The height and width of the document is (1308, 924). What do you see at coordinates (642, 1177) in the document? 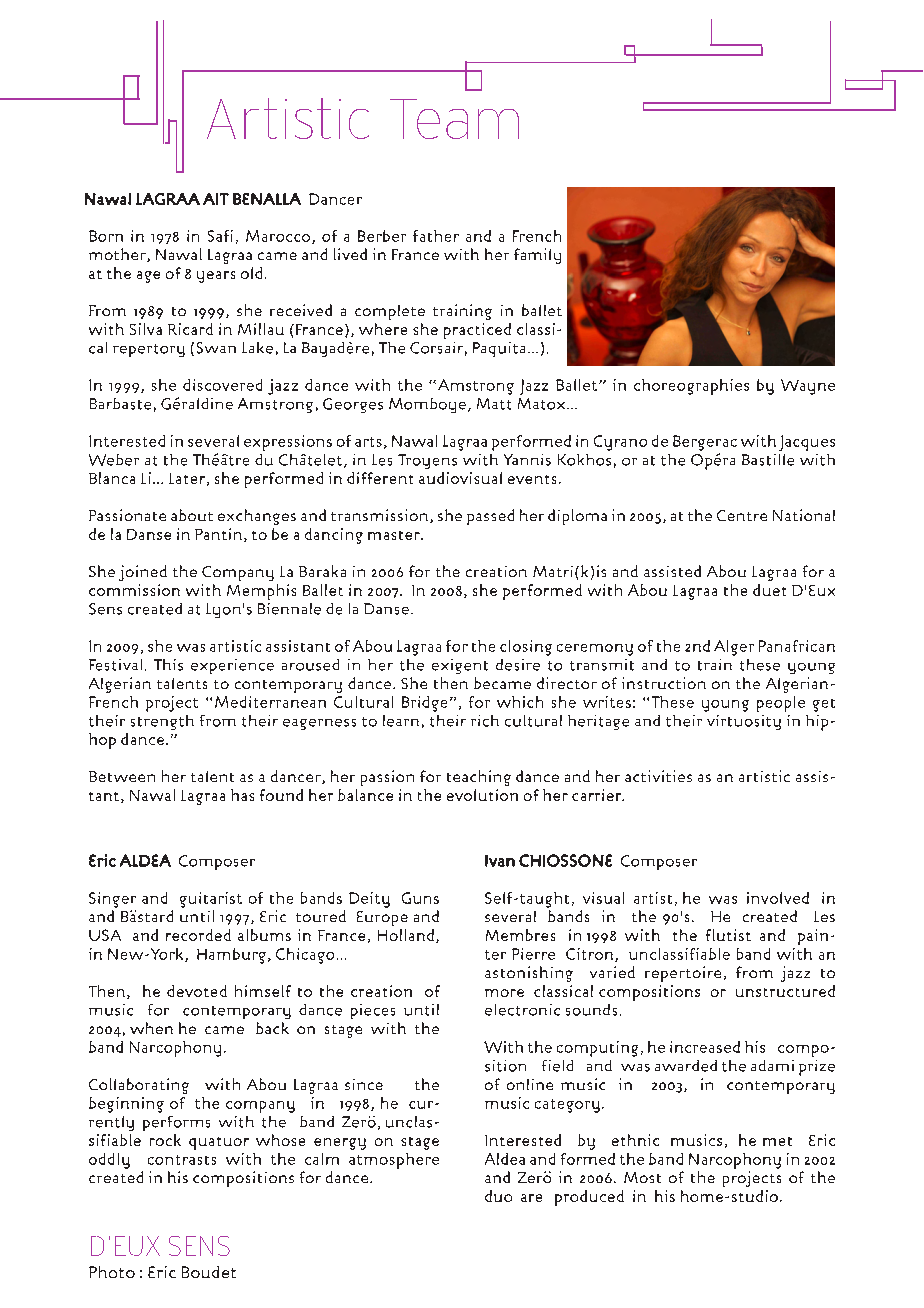
I see `Most` at bounding box center [642, 1177].
